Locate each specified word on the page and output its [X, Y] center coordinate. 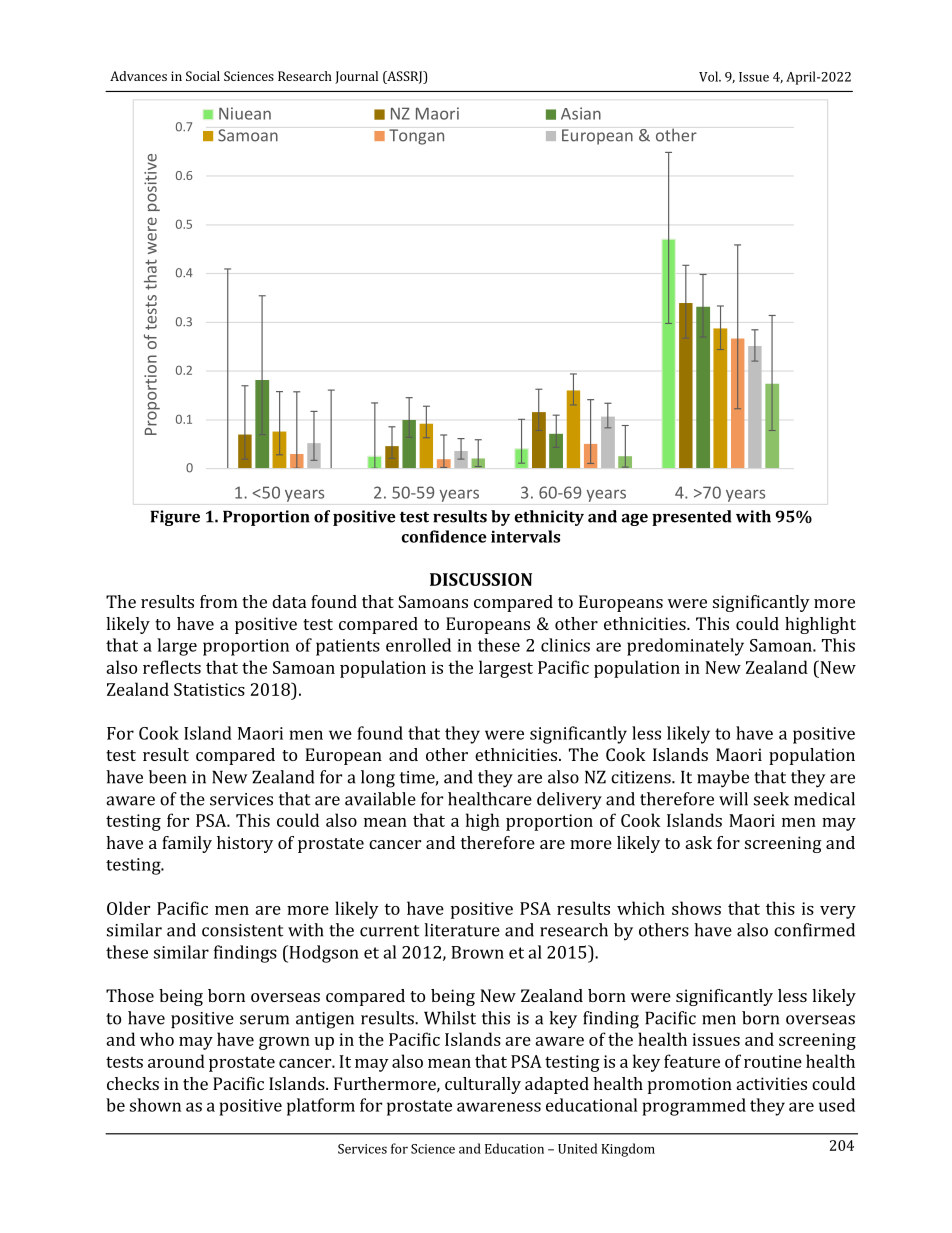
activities [772, 1083]
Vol [710, 76]
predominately [685, 647]
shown [155, 1105]
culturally [483, 1085]
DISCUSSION [481, 579]
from [219, 601]
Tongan [416, 137]
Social [203, 76]
